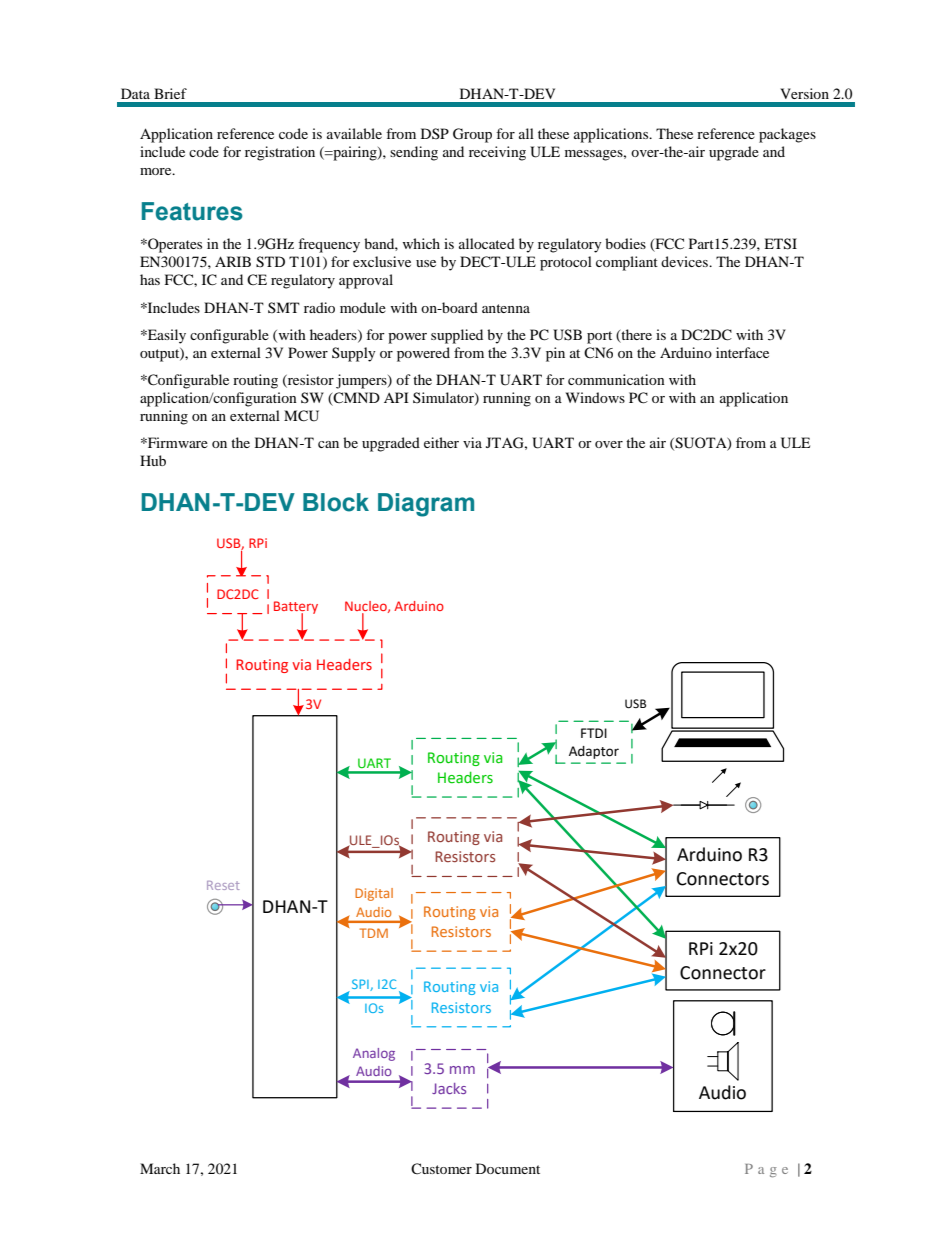 Image resolution: width=952 pixels, height=1233 pixels. Describe the element at coordinates (284, 307) in the screenshot. I see `SMT` at that location.
